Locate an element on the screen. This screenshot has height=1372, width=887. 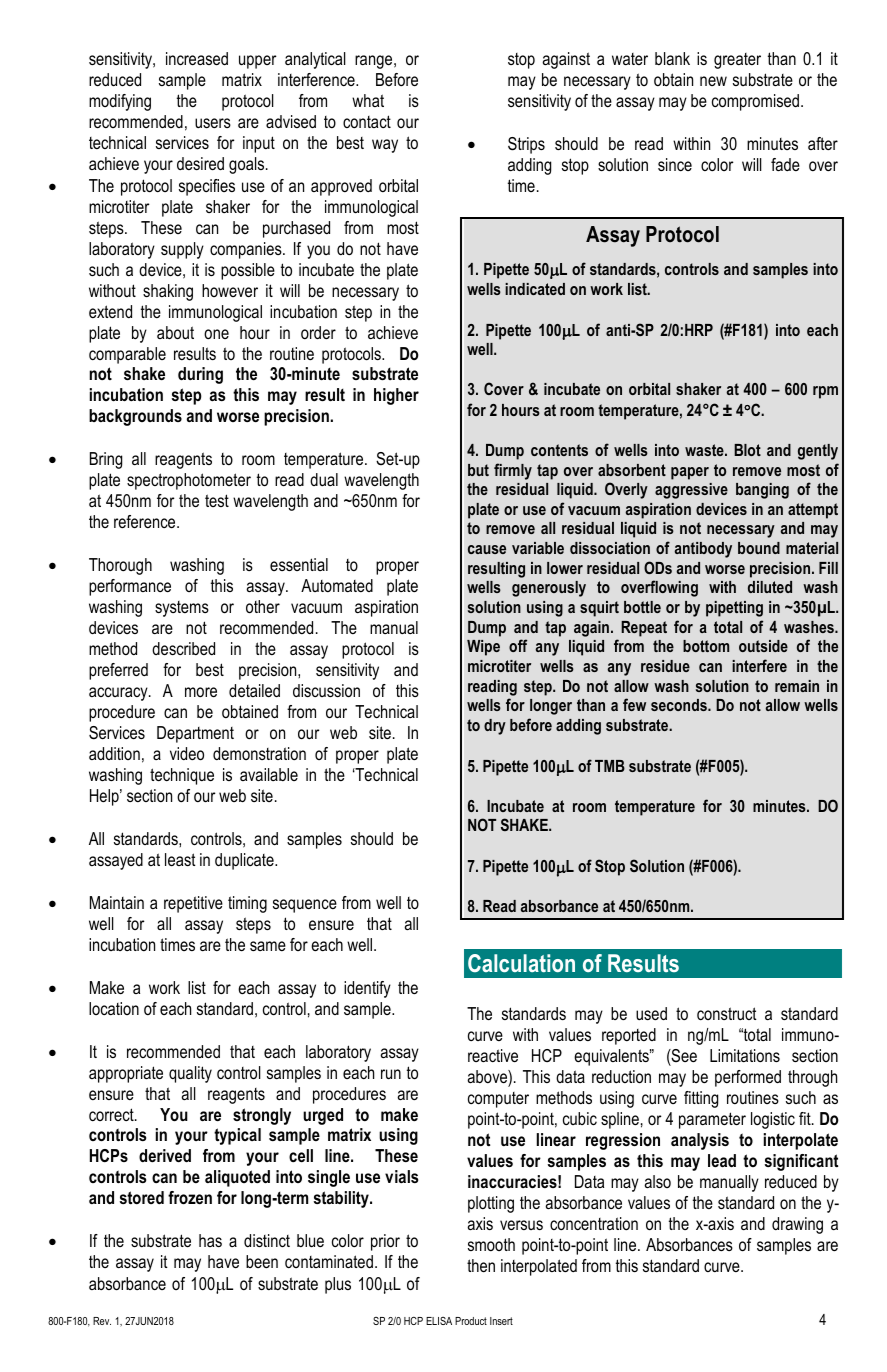
about is located at coordinates (175, 333).
